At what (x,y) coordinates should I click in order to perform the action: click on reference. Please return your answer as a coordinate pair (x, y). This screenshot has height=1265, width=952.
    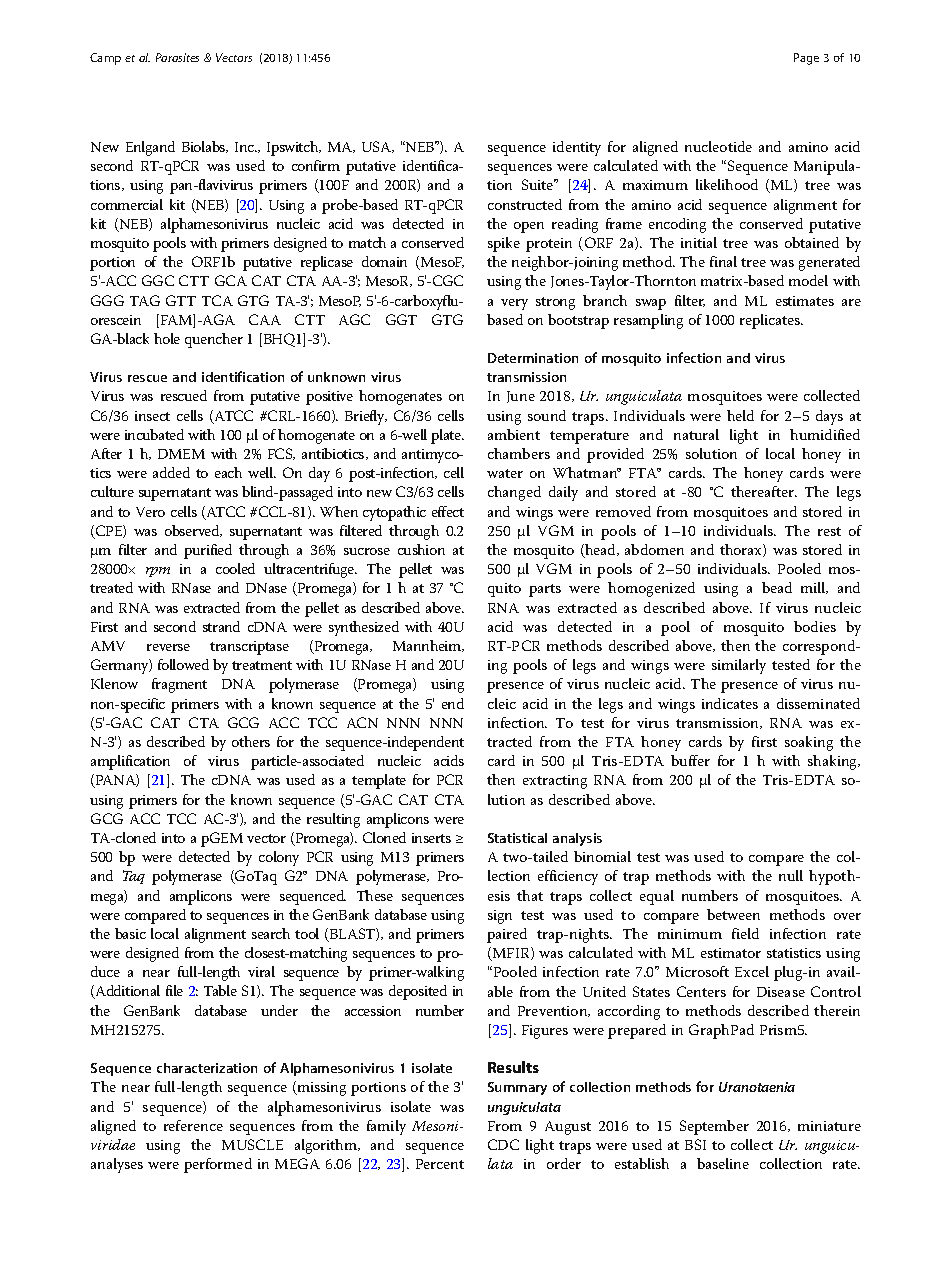
    Looking at the image, I should click on (193, 1125).
